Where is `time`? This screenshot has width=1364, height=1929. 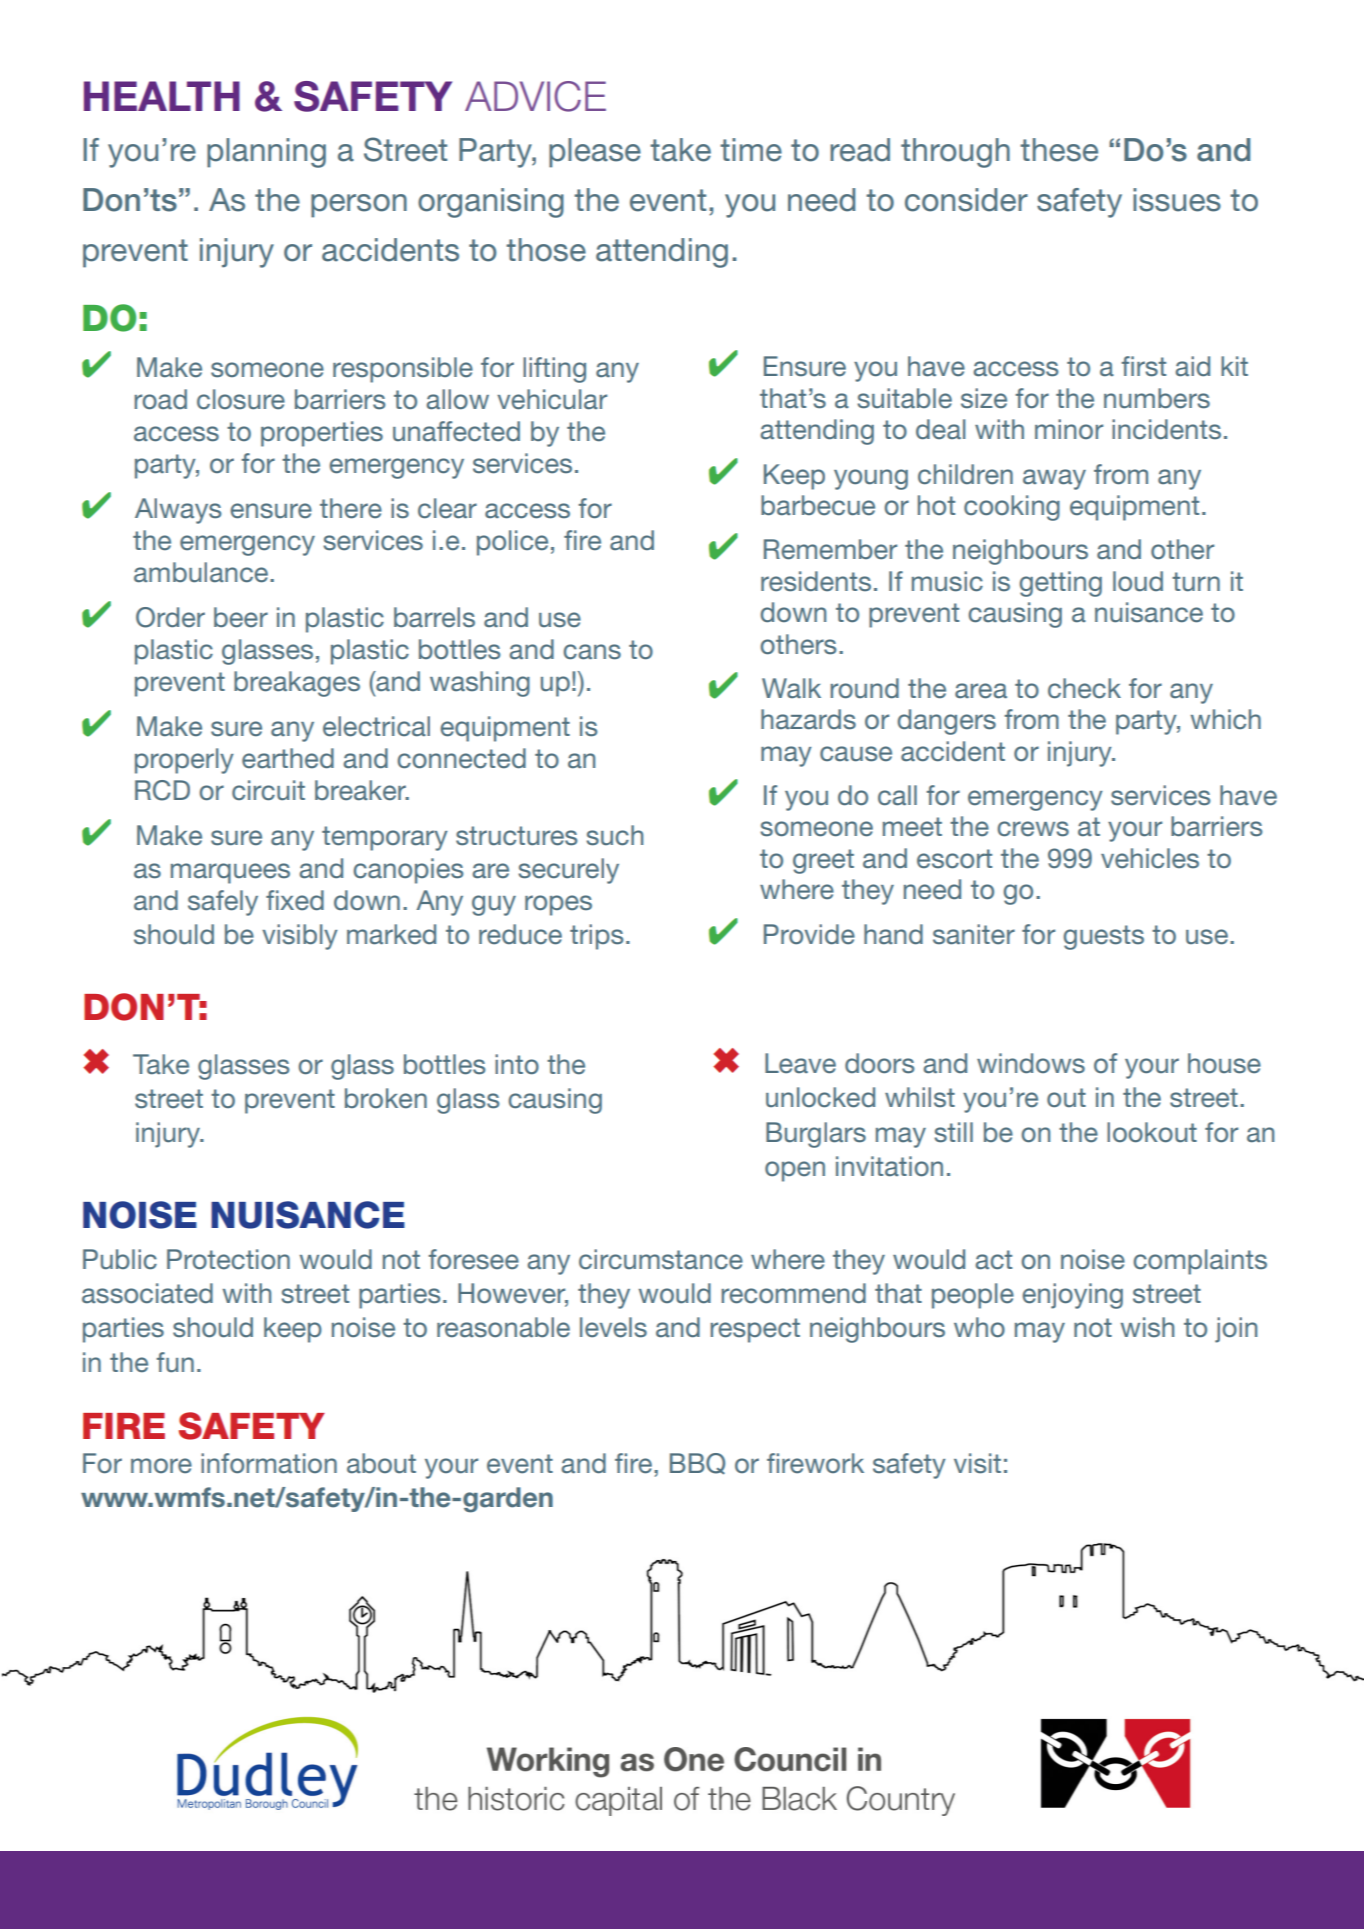
time is located at coordinates (751, 150).
